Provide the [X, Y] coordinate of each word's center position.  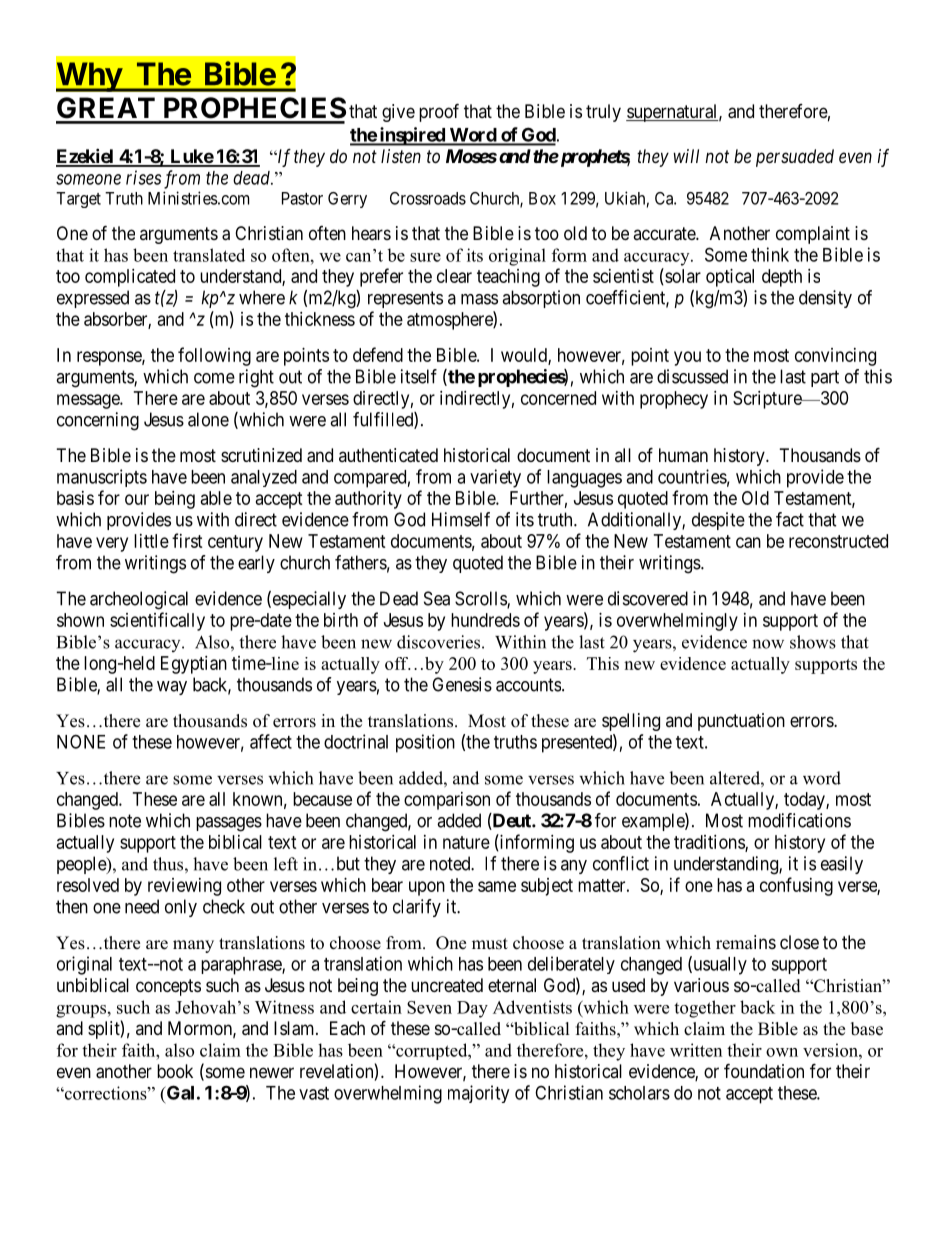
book [175, 1071]
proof [439, 112]
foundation [764, 1071]
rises [143, 177]
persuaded [795, 158]
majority [478, 1094]
